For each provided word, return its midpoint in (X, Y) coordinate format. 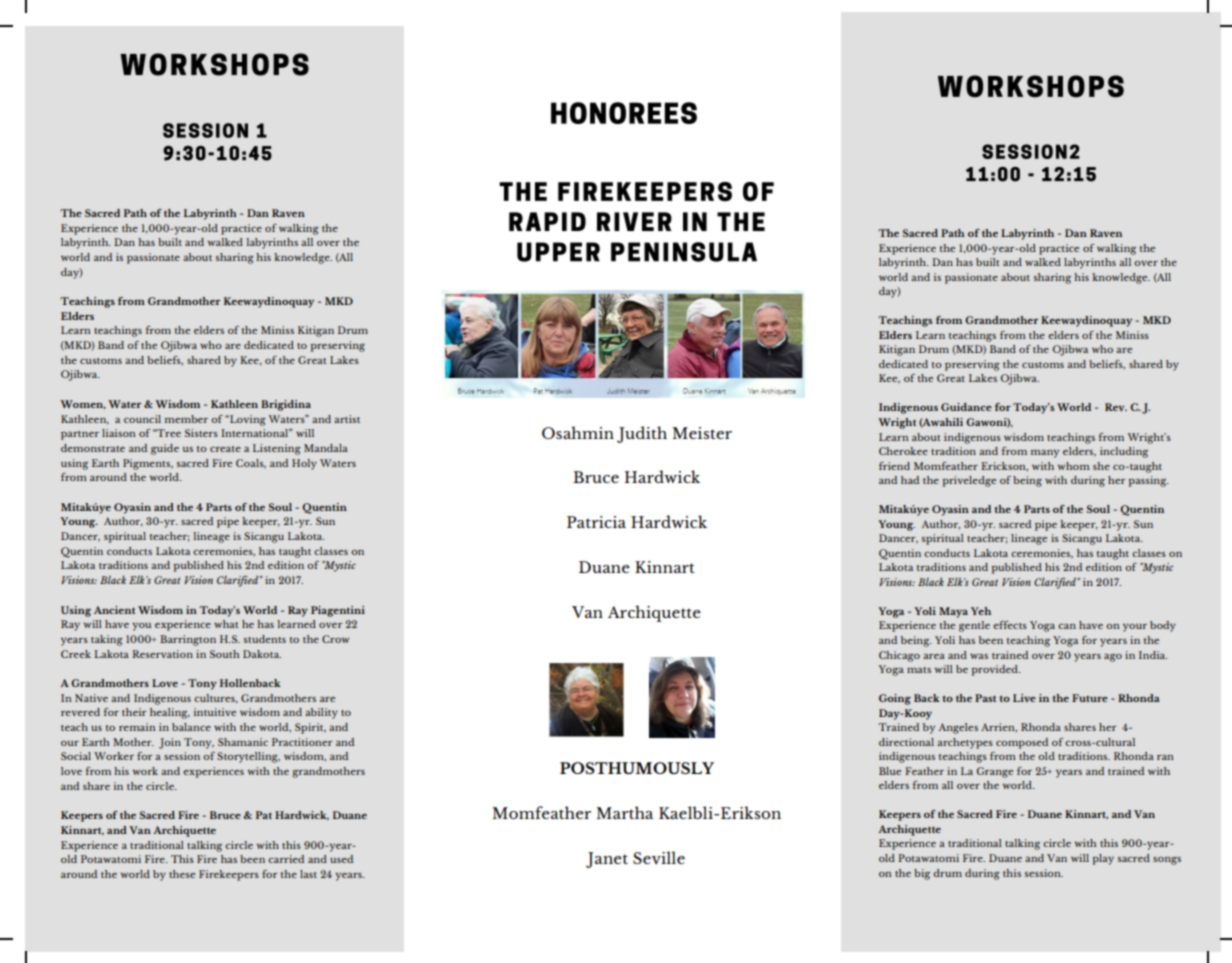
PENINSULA (684, 252)
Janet (607, 860)
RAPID (547, 221)
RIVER (634, 221)
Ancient (114, 610)
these (182, 874)
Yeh (981, 611)
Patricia (596, 522)
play (1103, 859)
